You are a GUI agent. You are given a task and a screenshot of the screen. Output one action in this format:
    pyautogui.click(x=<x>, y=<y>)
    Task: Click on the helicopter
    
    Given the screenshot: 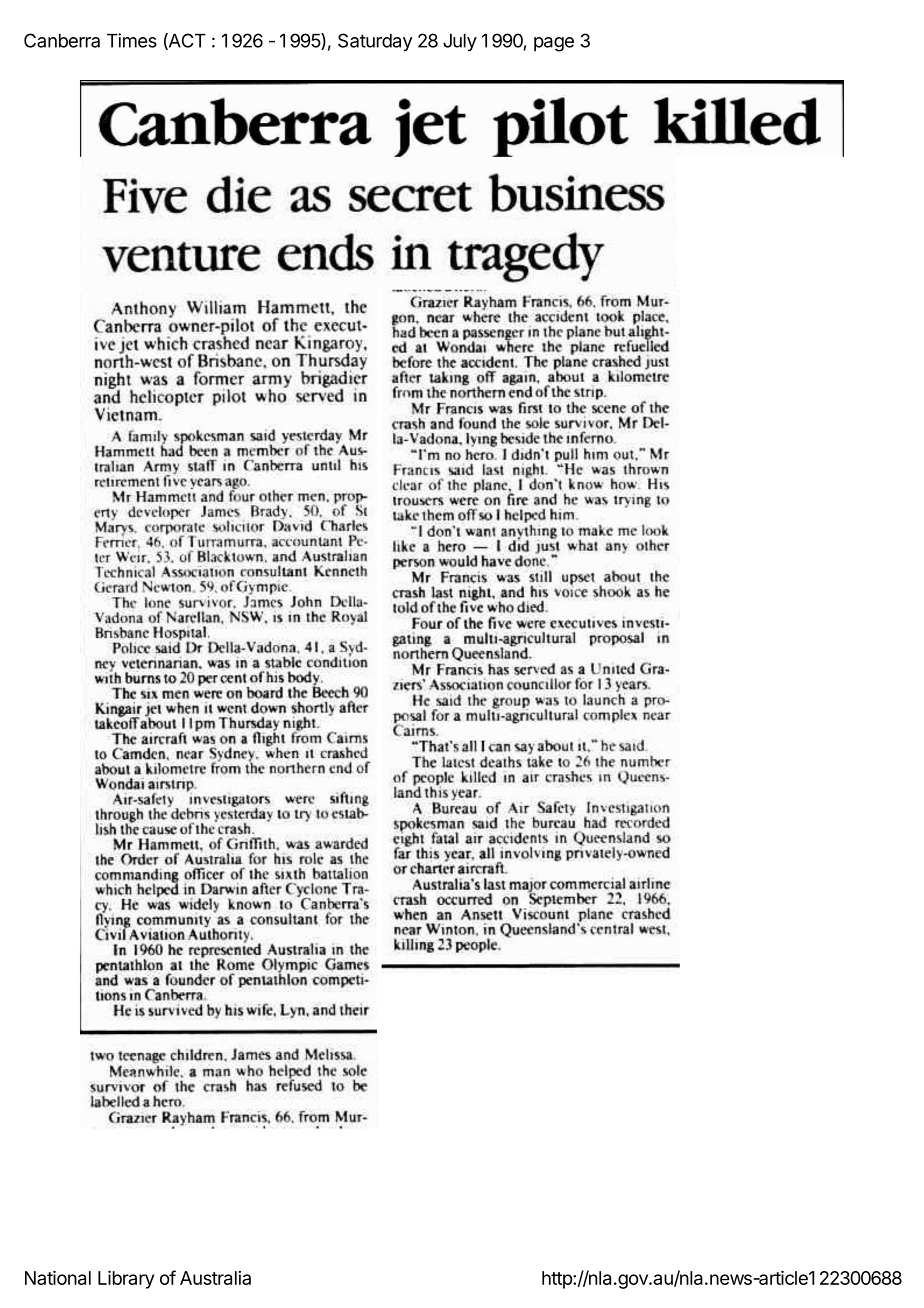 What is the action you would take?
    pyautogui.click(x=167, y=396)
